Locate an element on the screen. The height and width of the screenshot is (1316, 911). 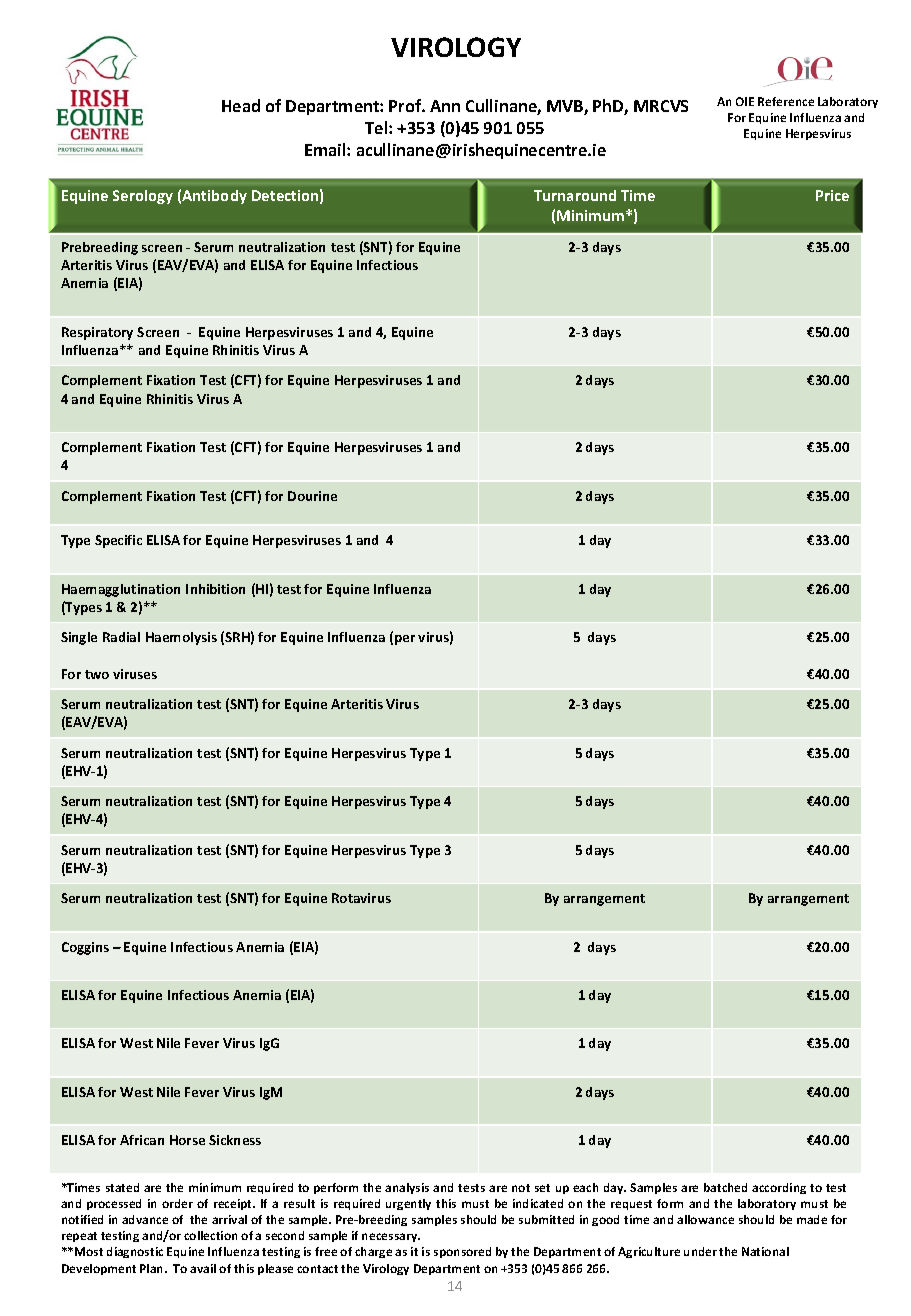
Head is located at coordinates (241, 105).
